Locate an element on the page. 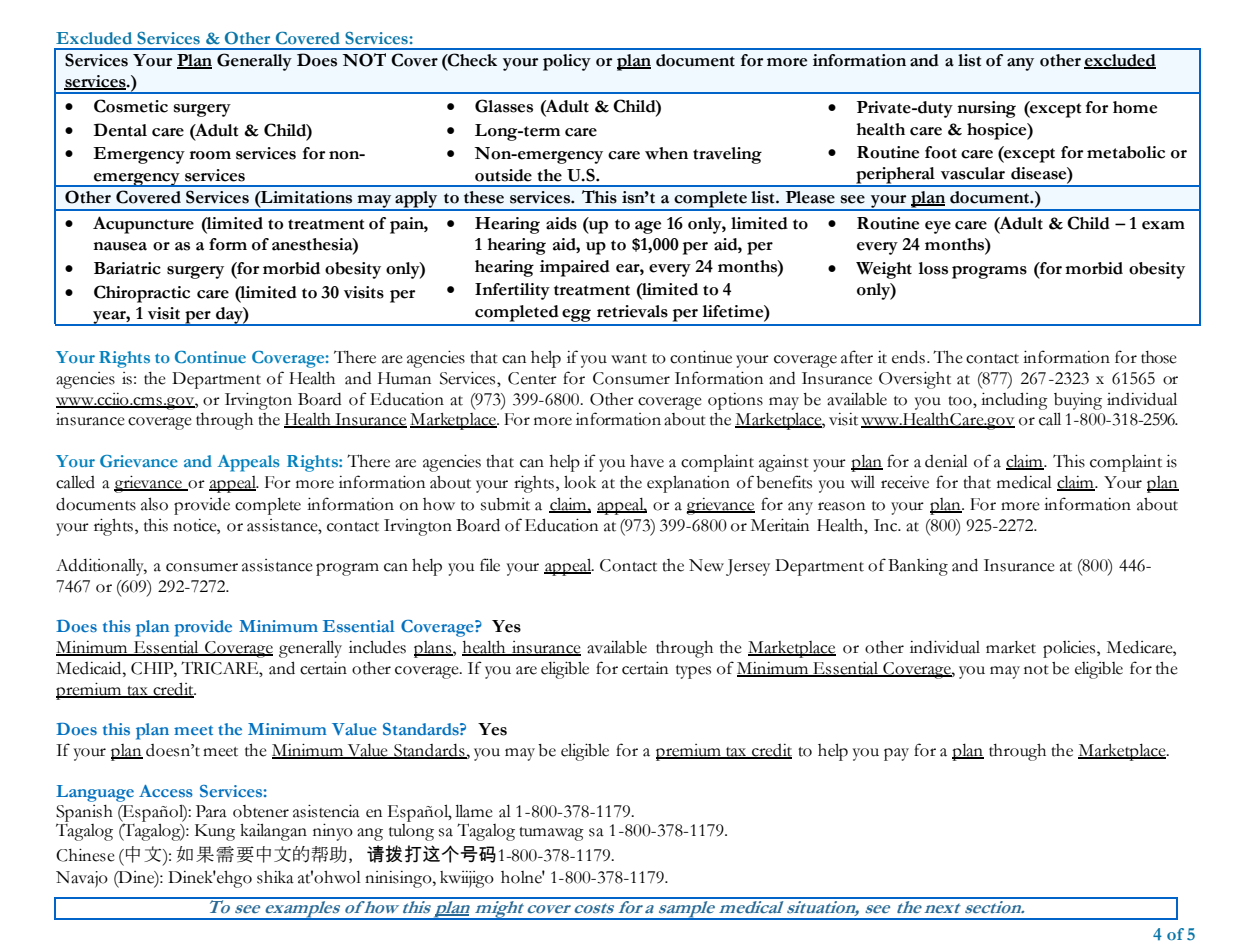 The height and width of the page is (952, 1233). want is located at coordinates (629, 359).
